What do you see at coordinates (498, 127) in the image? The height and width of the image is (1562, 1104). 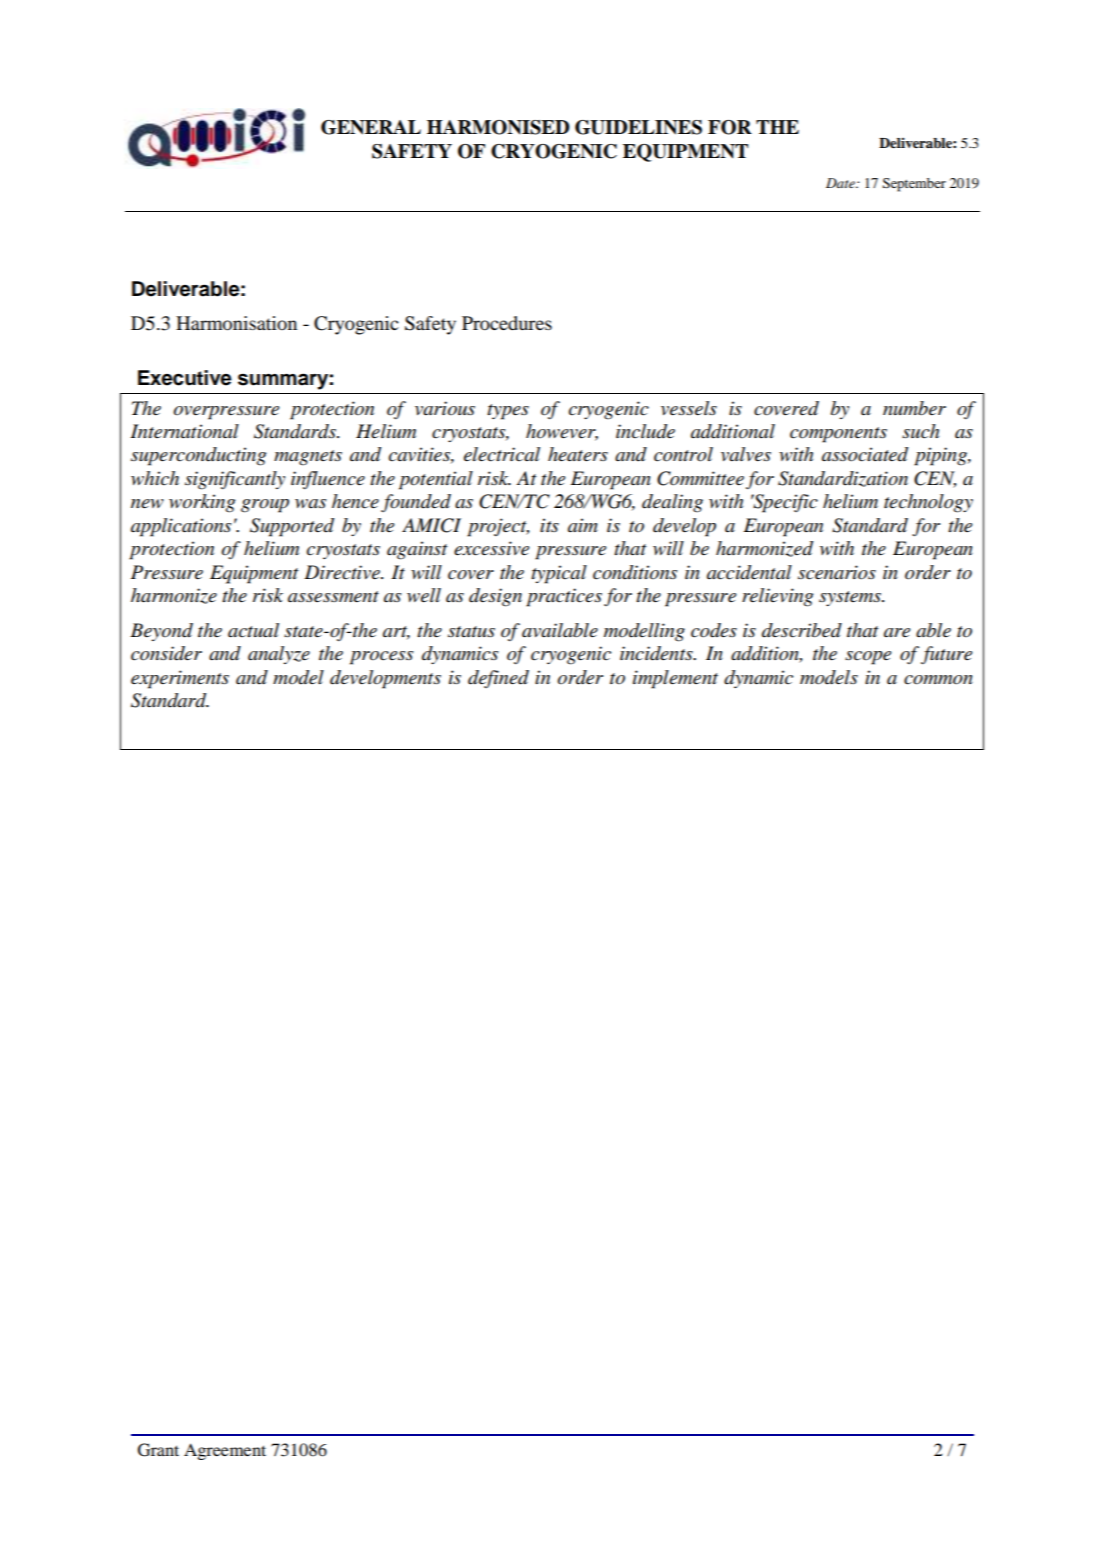 I see `HARMONISED` at bounding box center [498, 127].
